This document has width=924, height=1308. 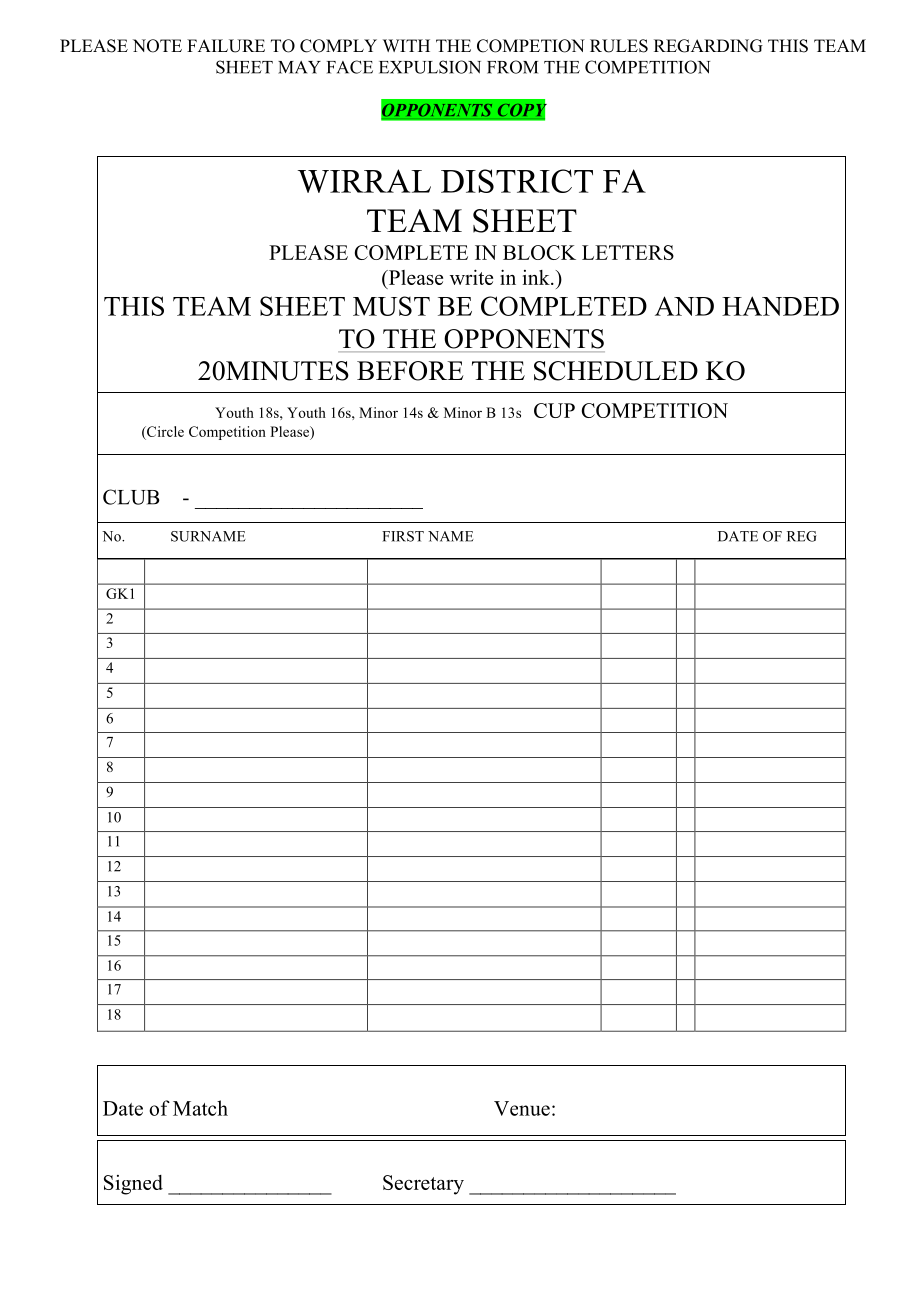 What do you see at coordinates (616, 371) in the document?
I see `SCHEDULED` at bounding box center [616, 371].
